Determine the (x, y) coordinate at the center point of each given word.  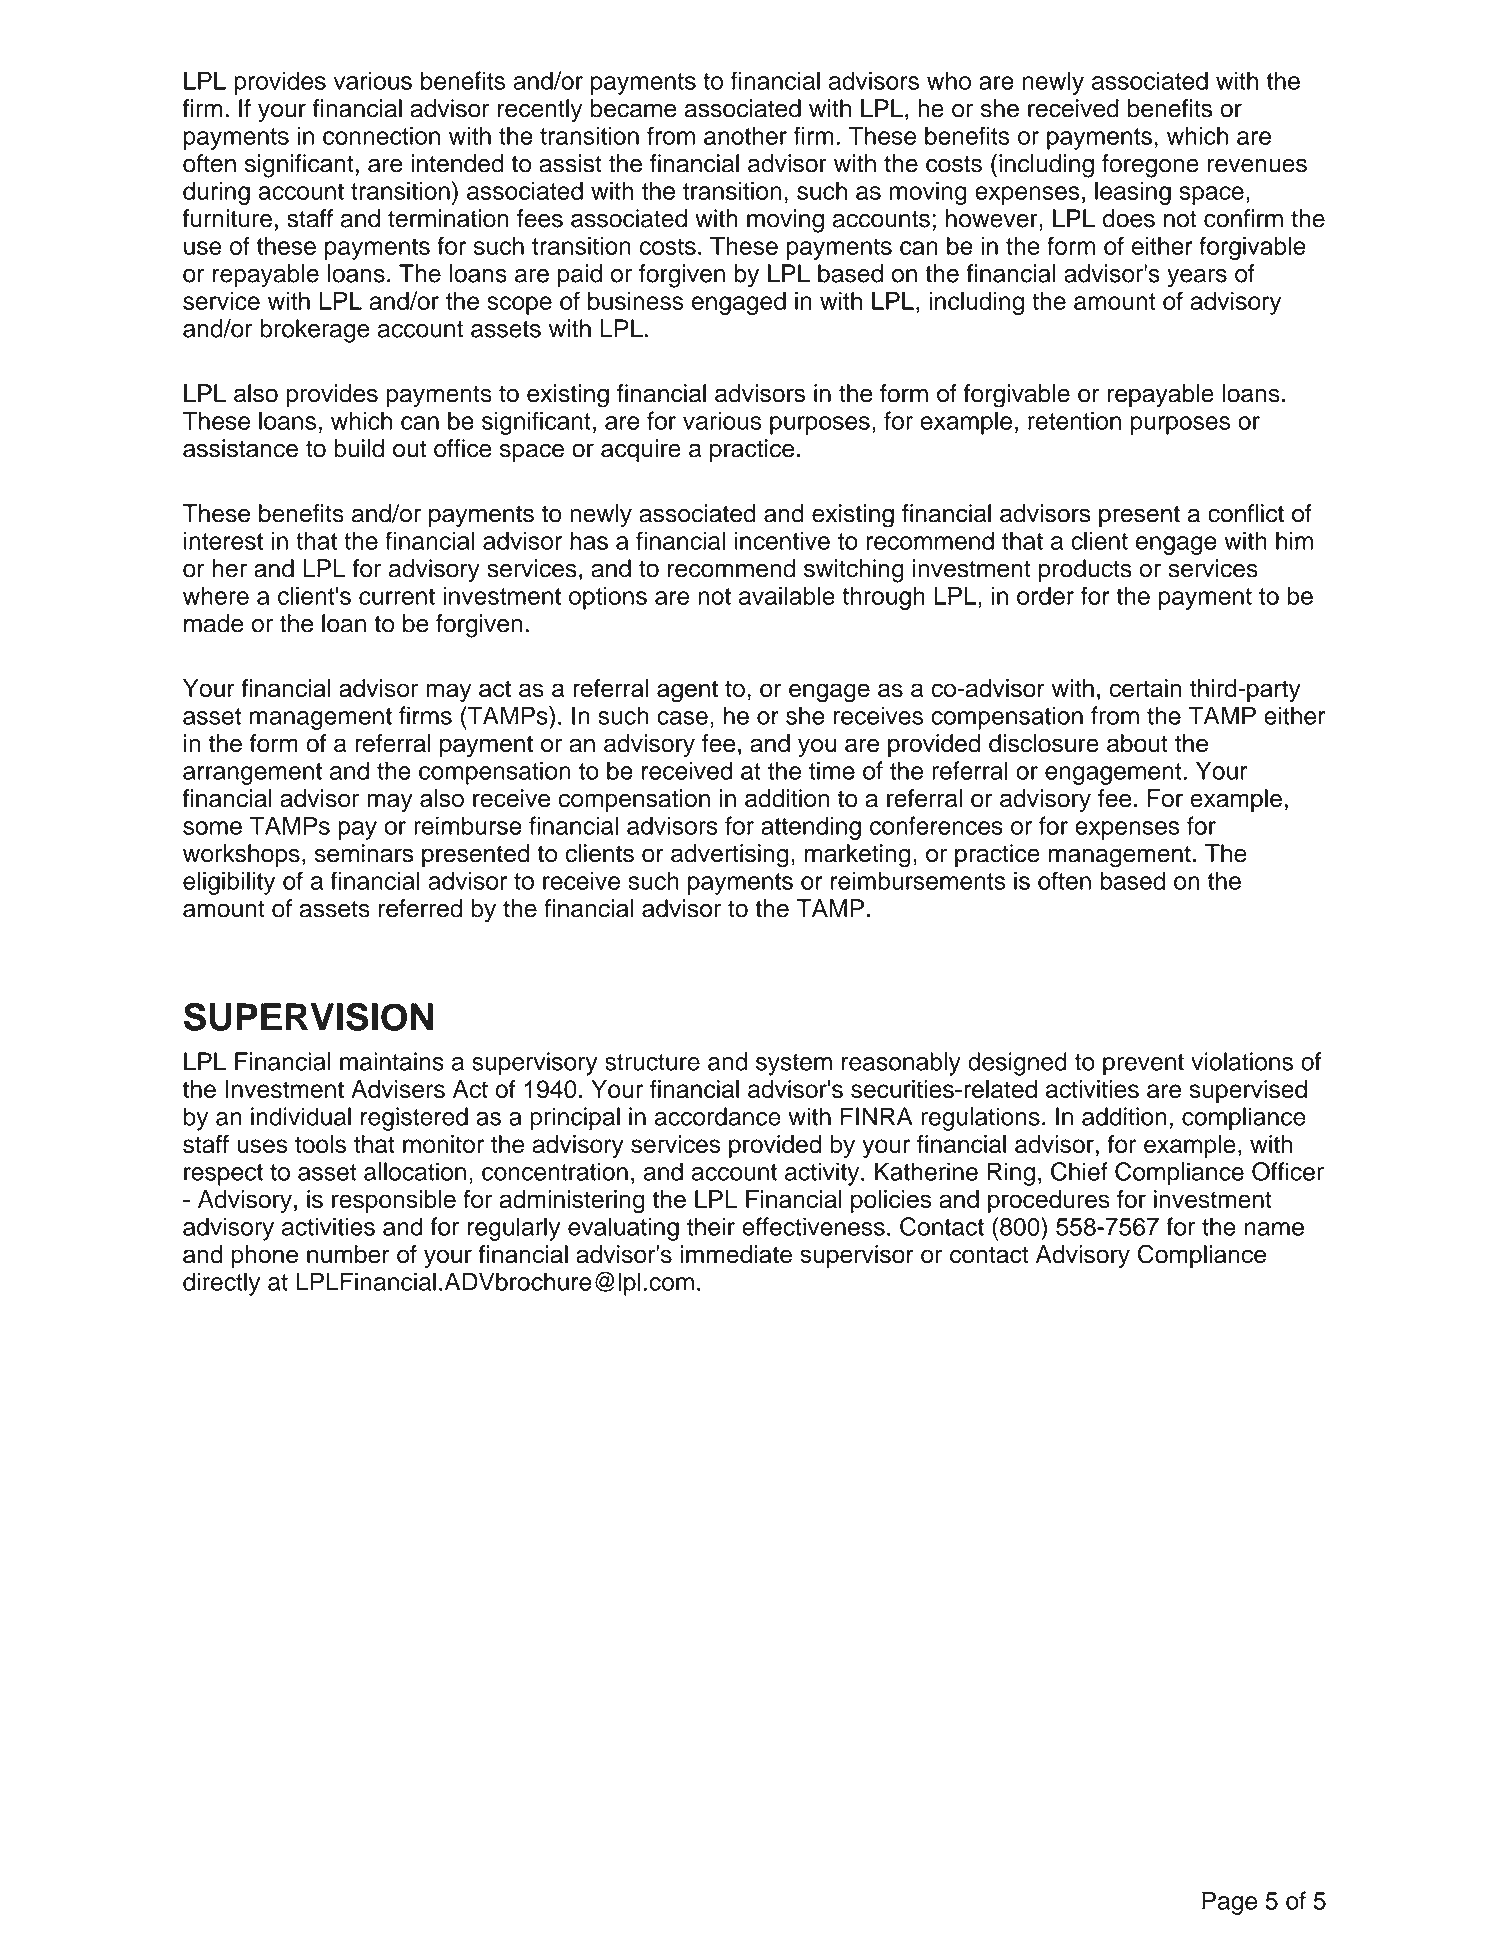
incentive (782, 540)
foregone (1150, 166)
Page (1229, 1903)
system (794, 1065)
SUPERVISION (308, 1017)
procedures (1049, 1201)
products (1085, 570)
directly (221, 1284)
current (397, 596)
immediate (736, 1254)
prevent (1143, 1065)
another (745, 135)
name (1274, 1229)
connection (381, 135)
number (348, 1254)
